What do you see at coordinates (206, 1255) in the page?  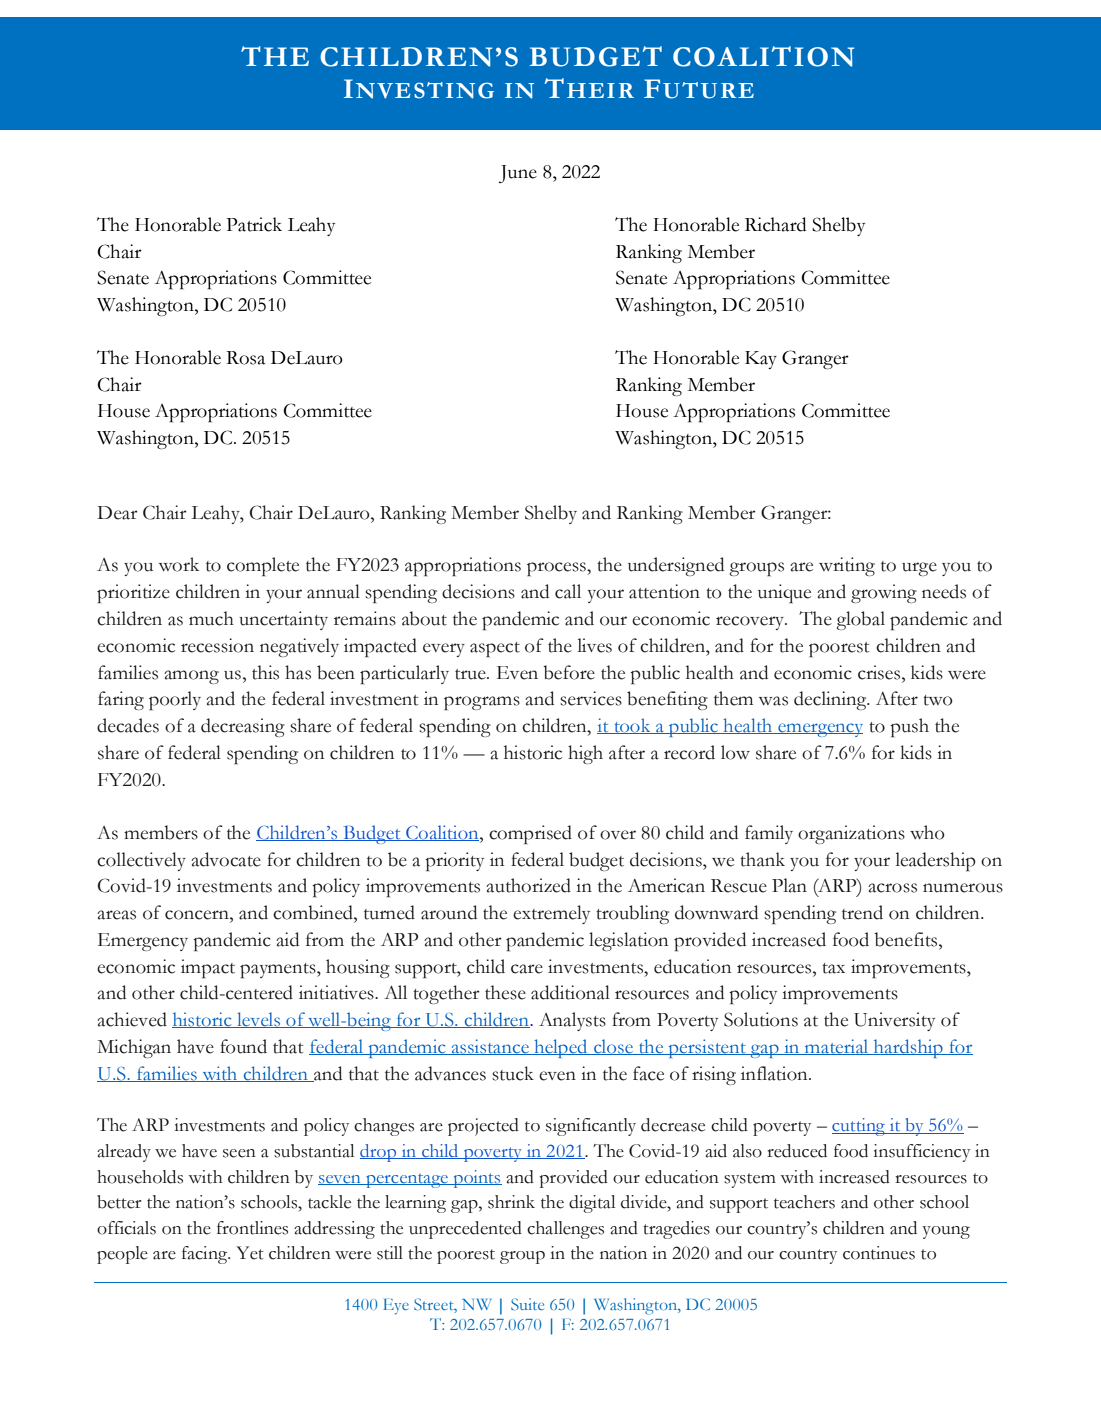 I see `facing` at bounding box center [206, 1255].
